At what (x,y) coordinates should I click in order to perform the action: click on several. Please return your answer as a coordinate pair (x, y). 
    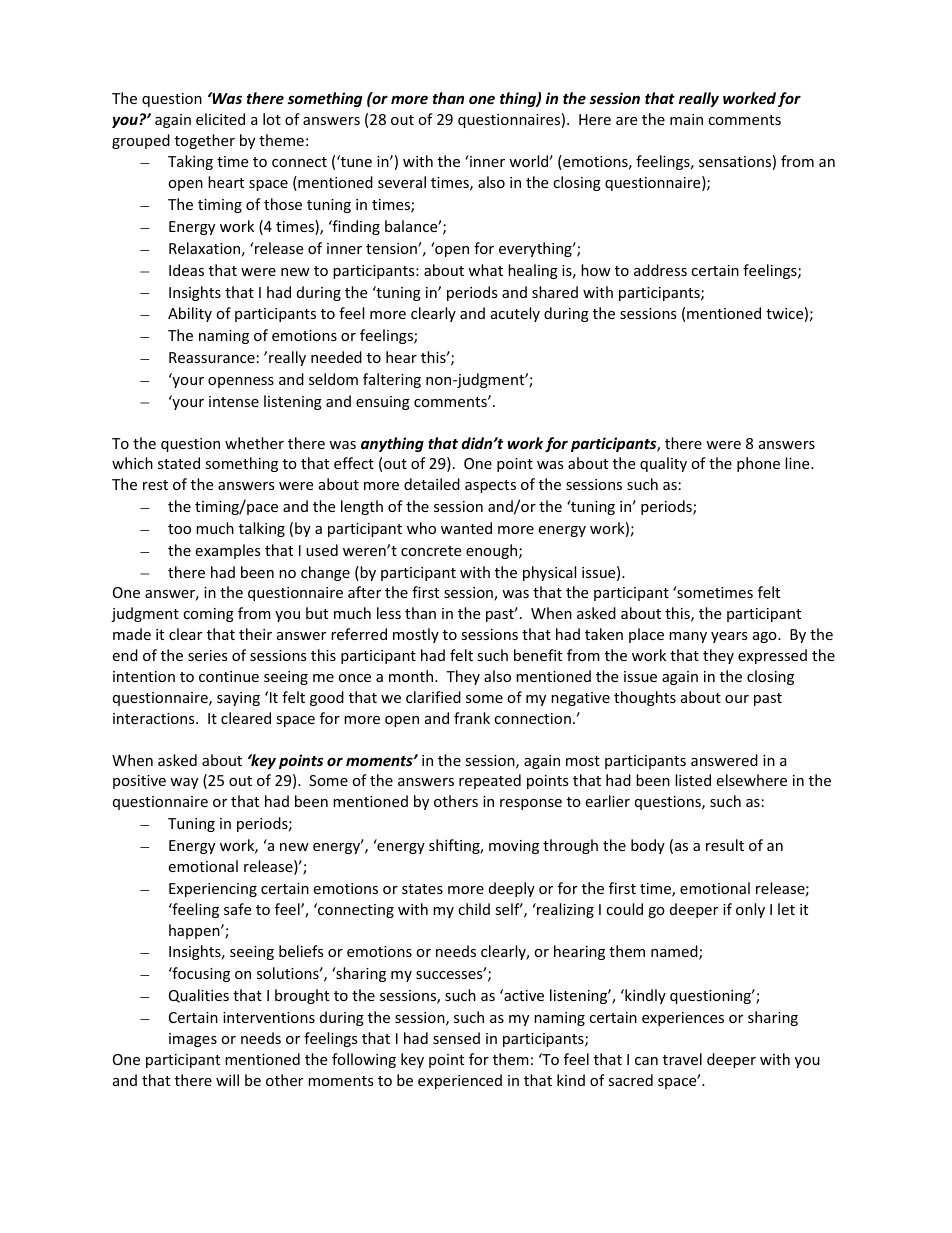
    Looking at the image, I should click on (402, 182).
